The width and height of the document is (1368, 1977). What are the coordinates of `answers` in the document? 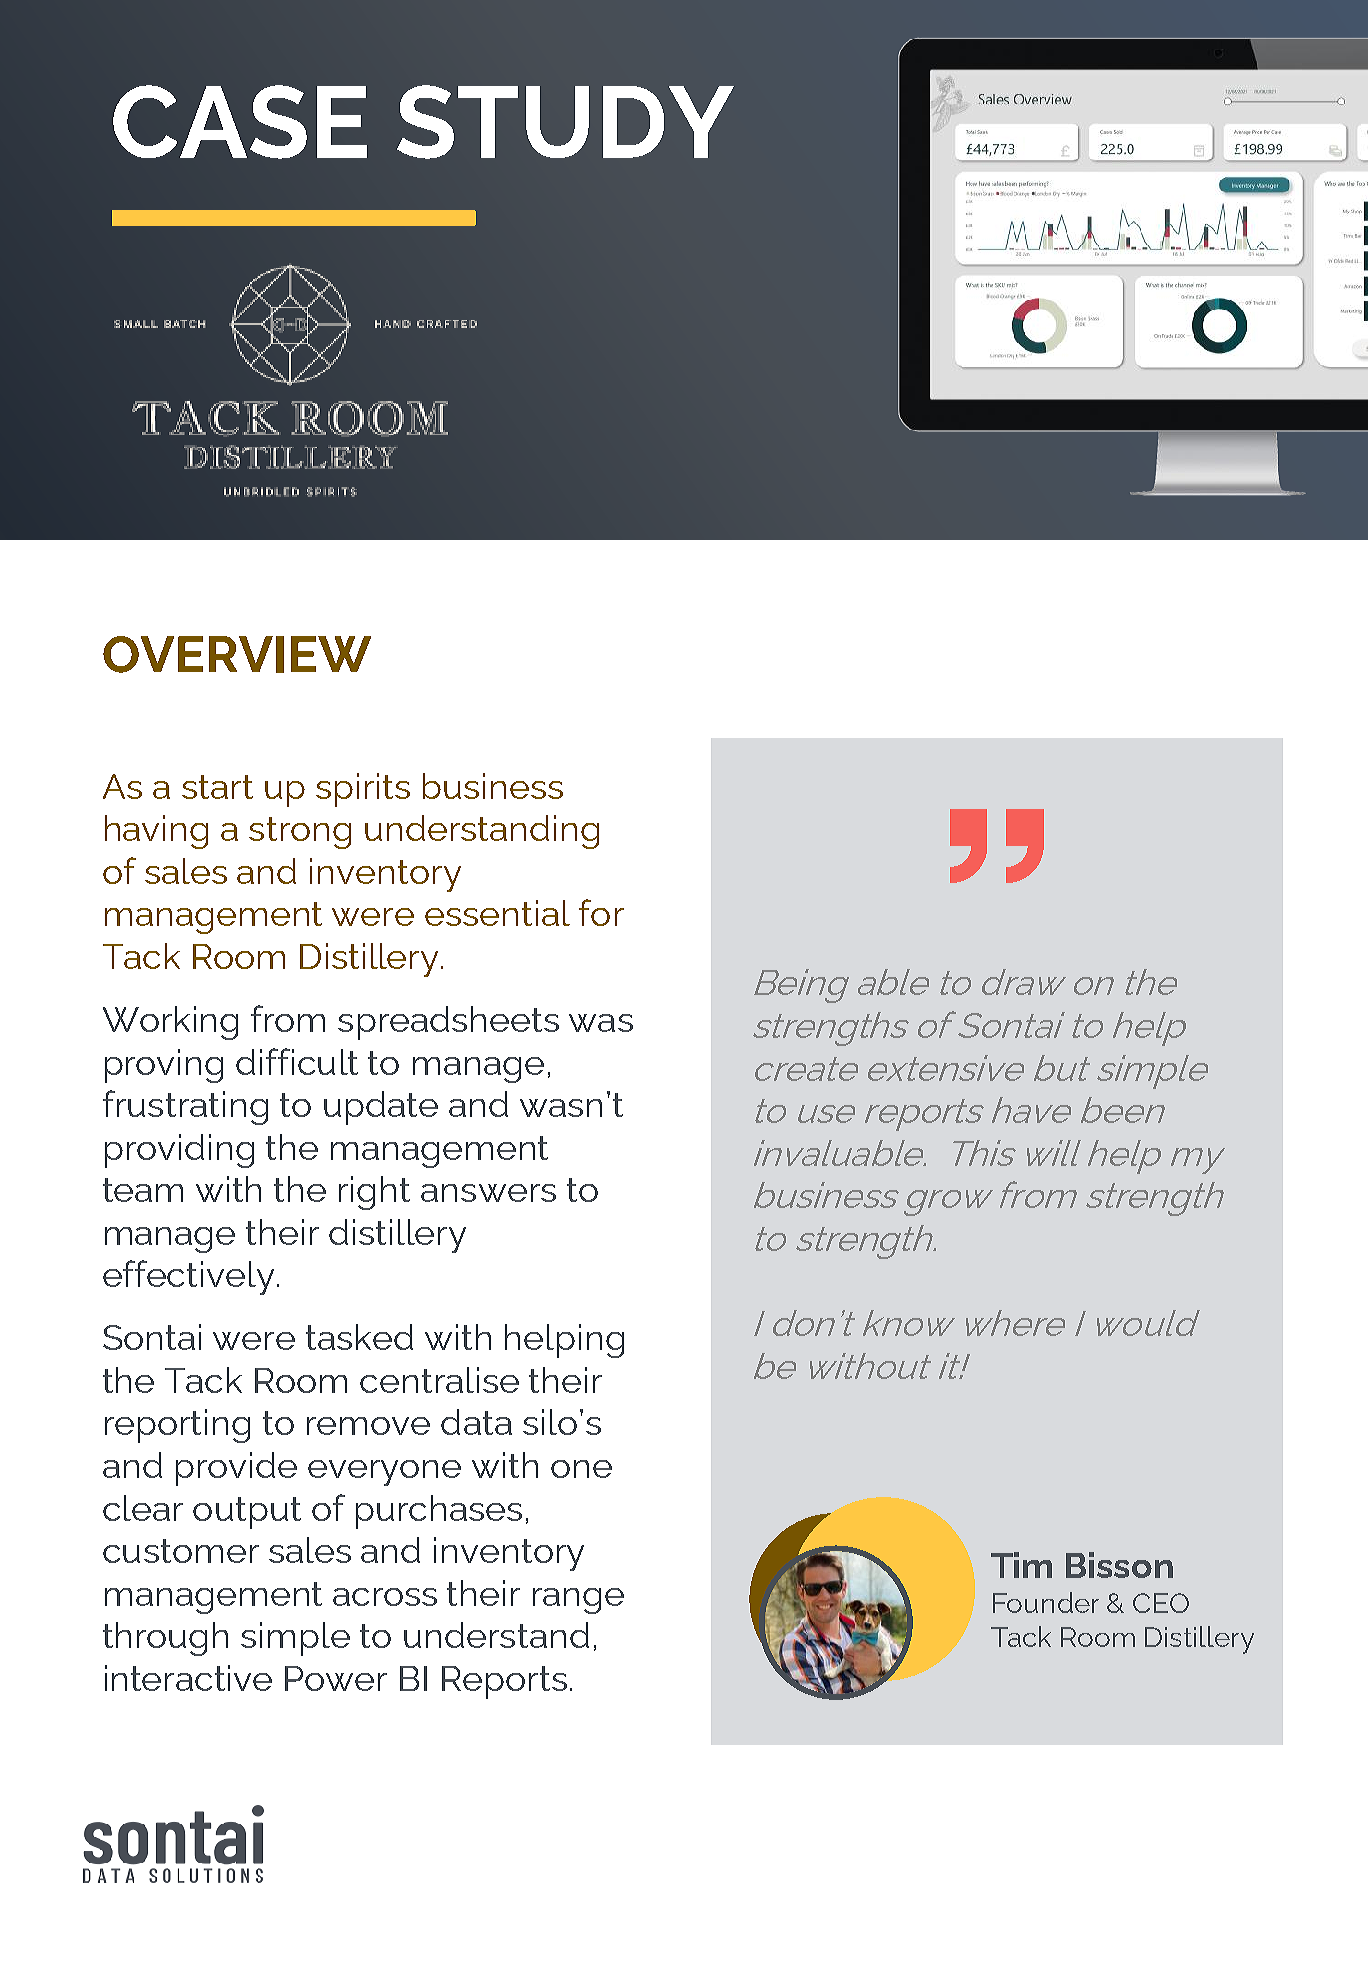 It's located at (488, 1193).
